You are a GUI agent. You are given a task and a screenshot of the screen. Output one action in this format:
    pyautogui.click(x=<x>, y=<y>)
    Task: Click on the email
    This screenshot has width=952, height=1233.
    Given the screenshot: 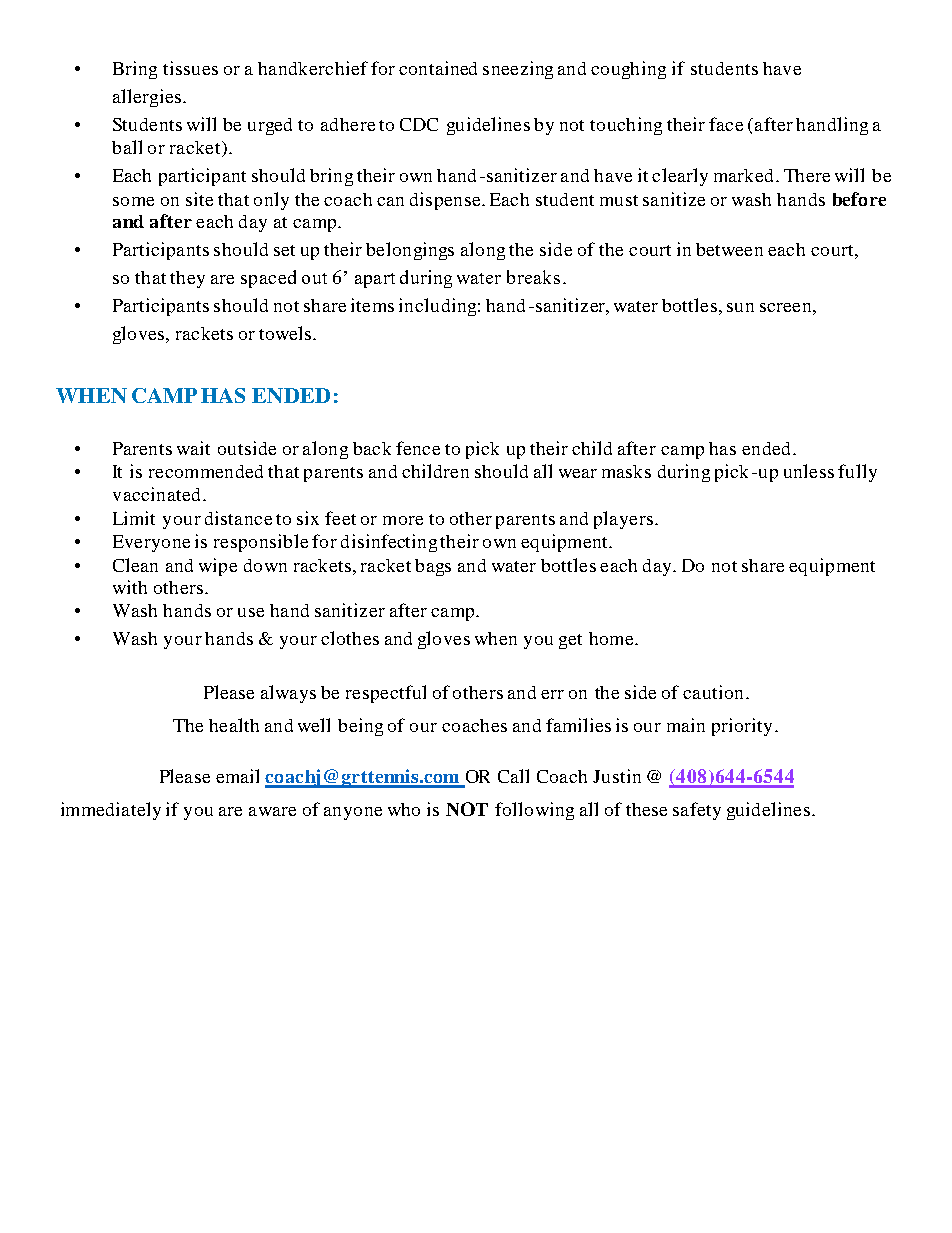 What is the action you would take?
    pyautogui.click(x=237, y=776)
